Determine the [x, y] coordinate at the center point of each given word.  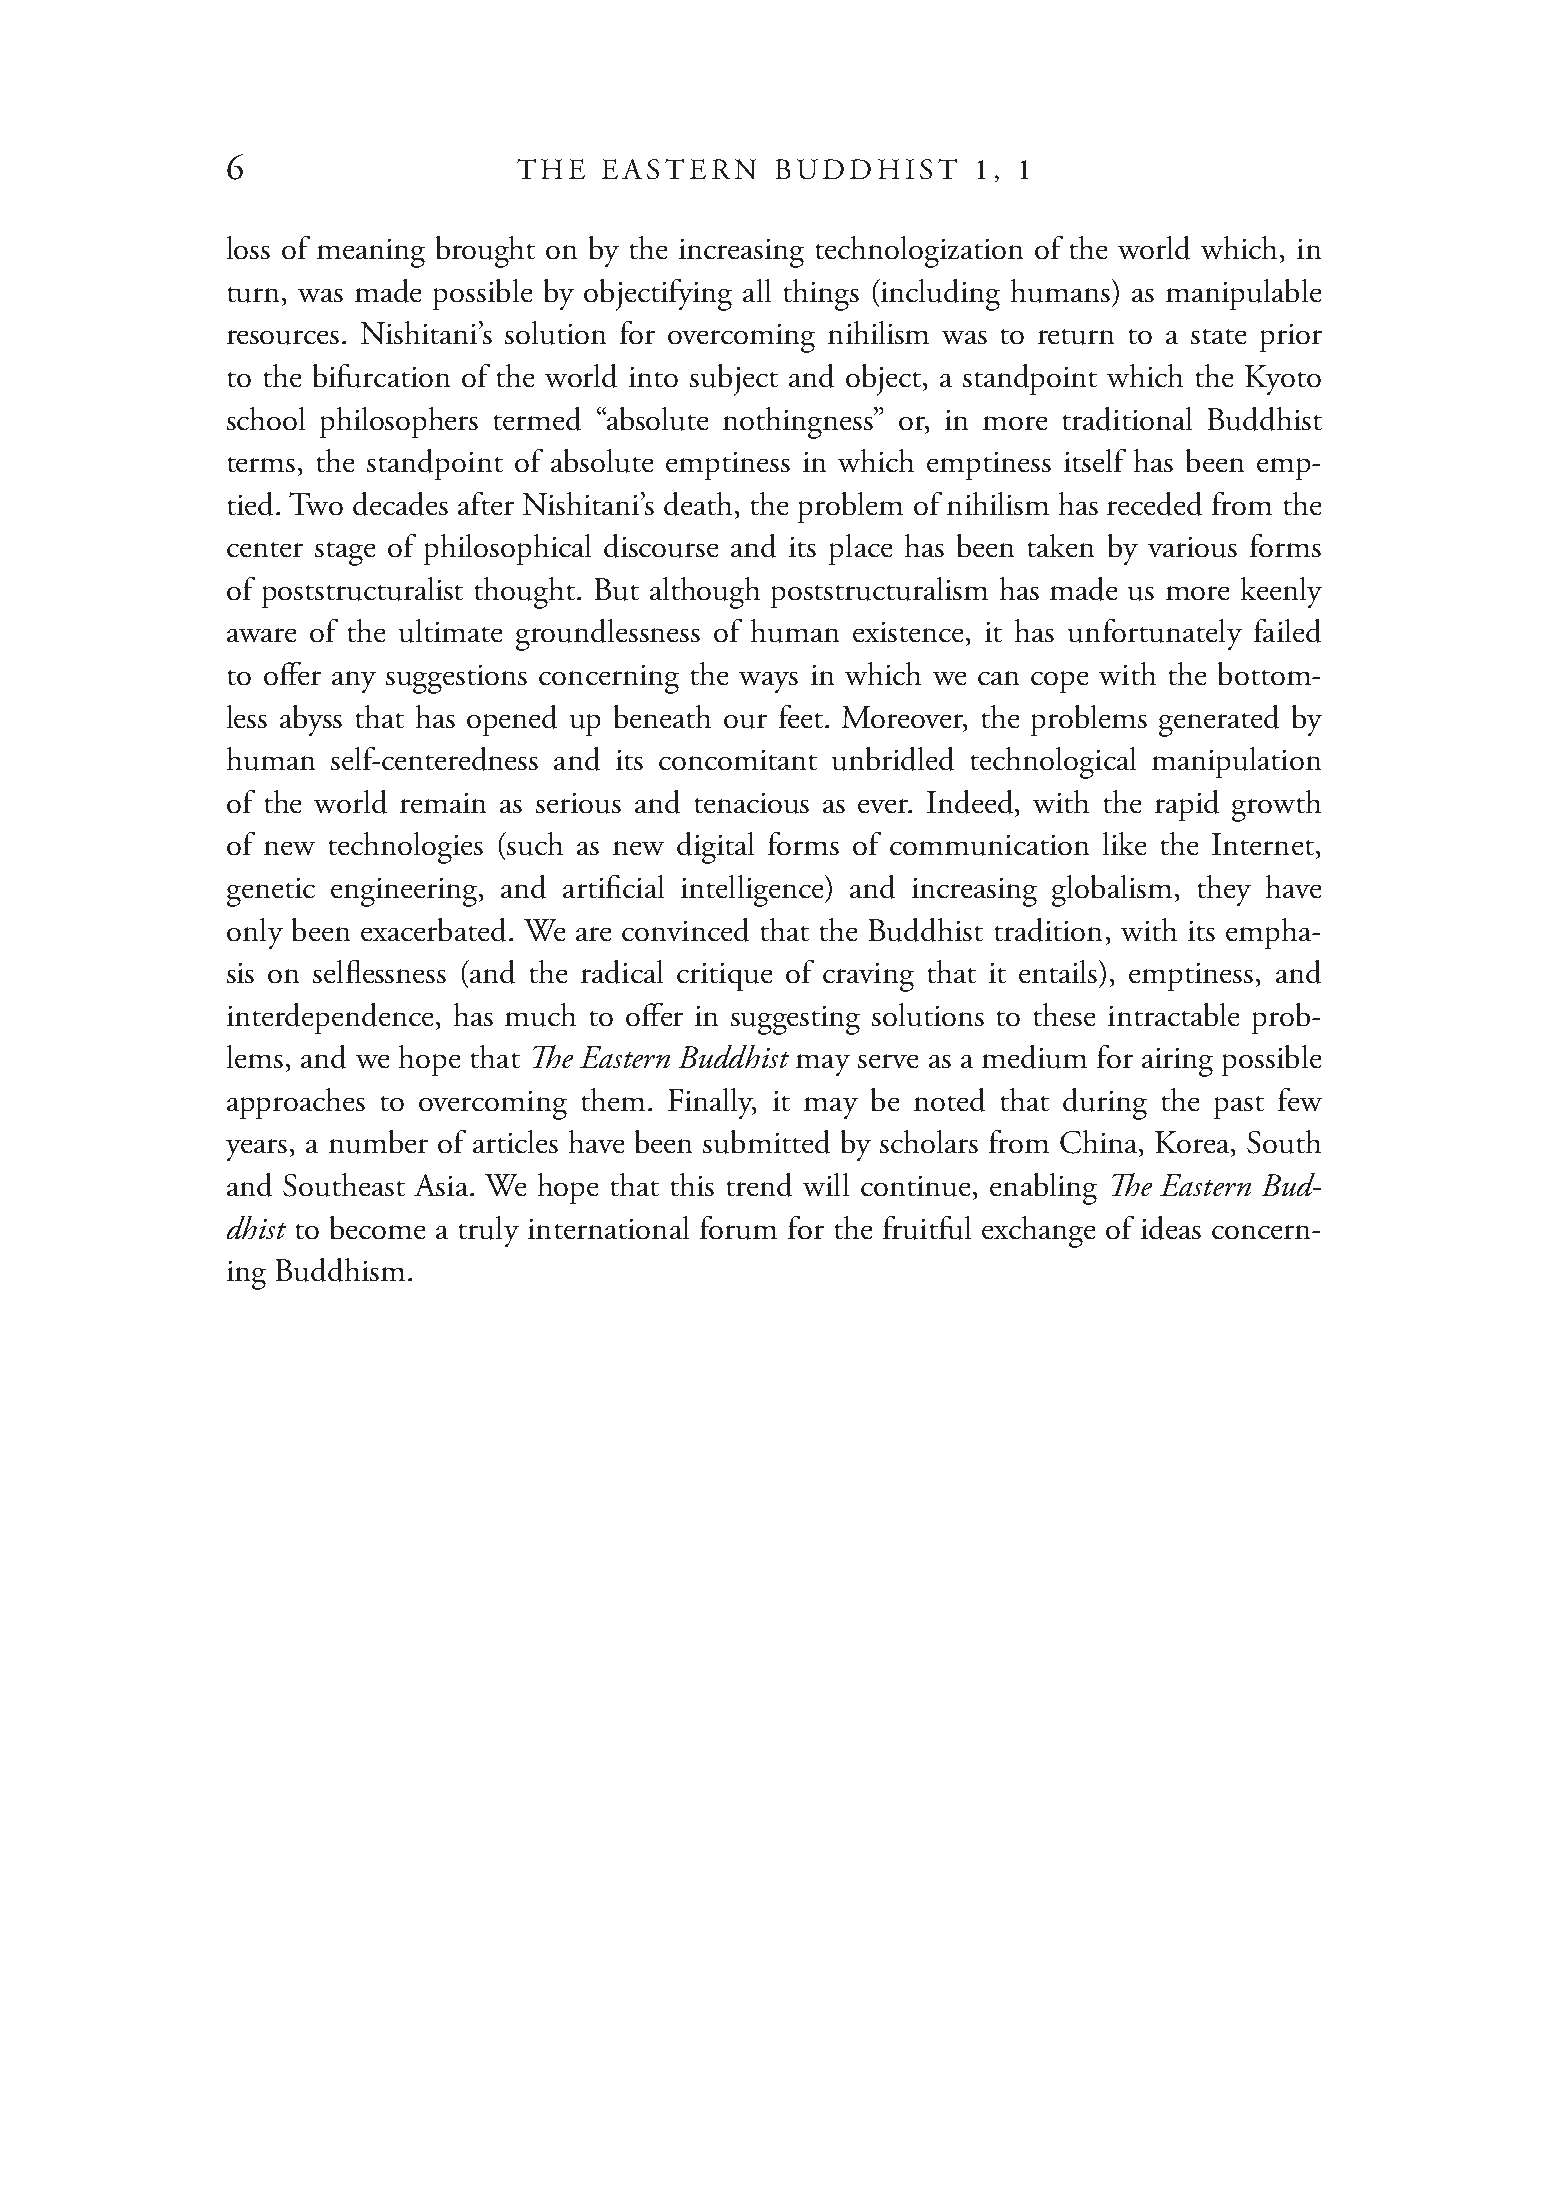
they [1224, 890]
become [377, 1227]
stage [345, 554]
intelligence [753, 891]
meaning [371, 253]
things [821, 295]
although [705, 593]
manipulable [1243, 294]
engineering [406, 892]
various [1192, 547]
